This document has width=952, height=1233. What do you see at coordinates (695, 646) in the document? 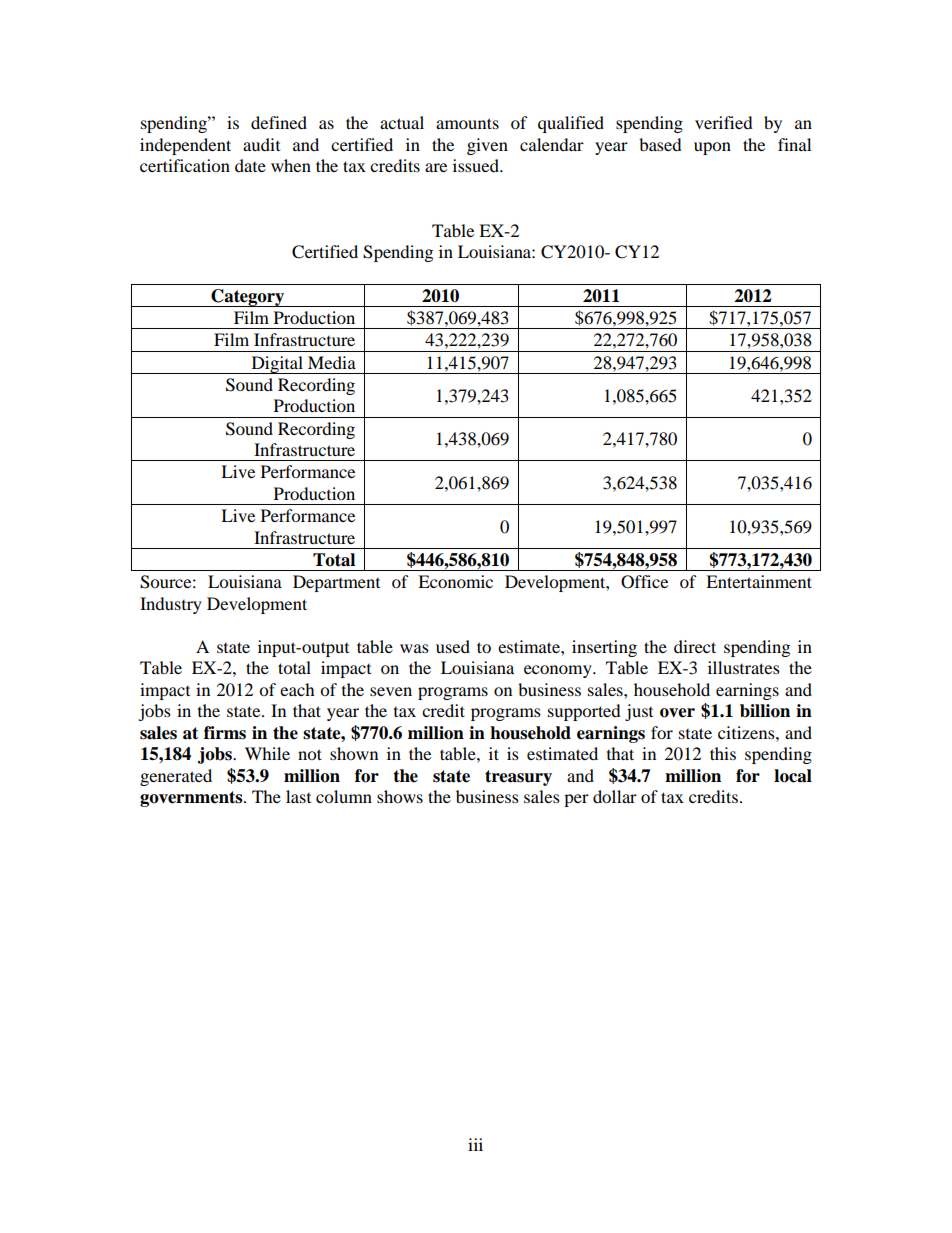
I see `direct` at bounding box center [695, 646].
